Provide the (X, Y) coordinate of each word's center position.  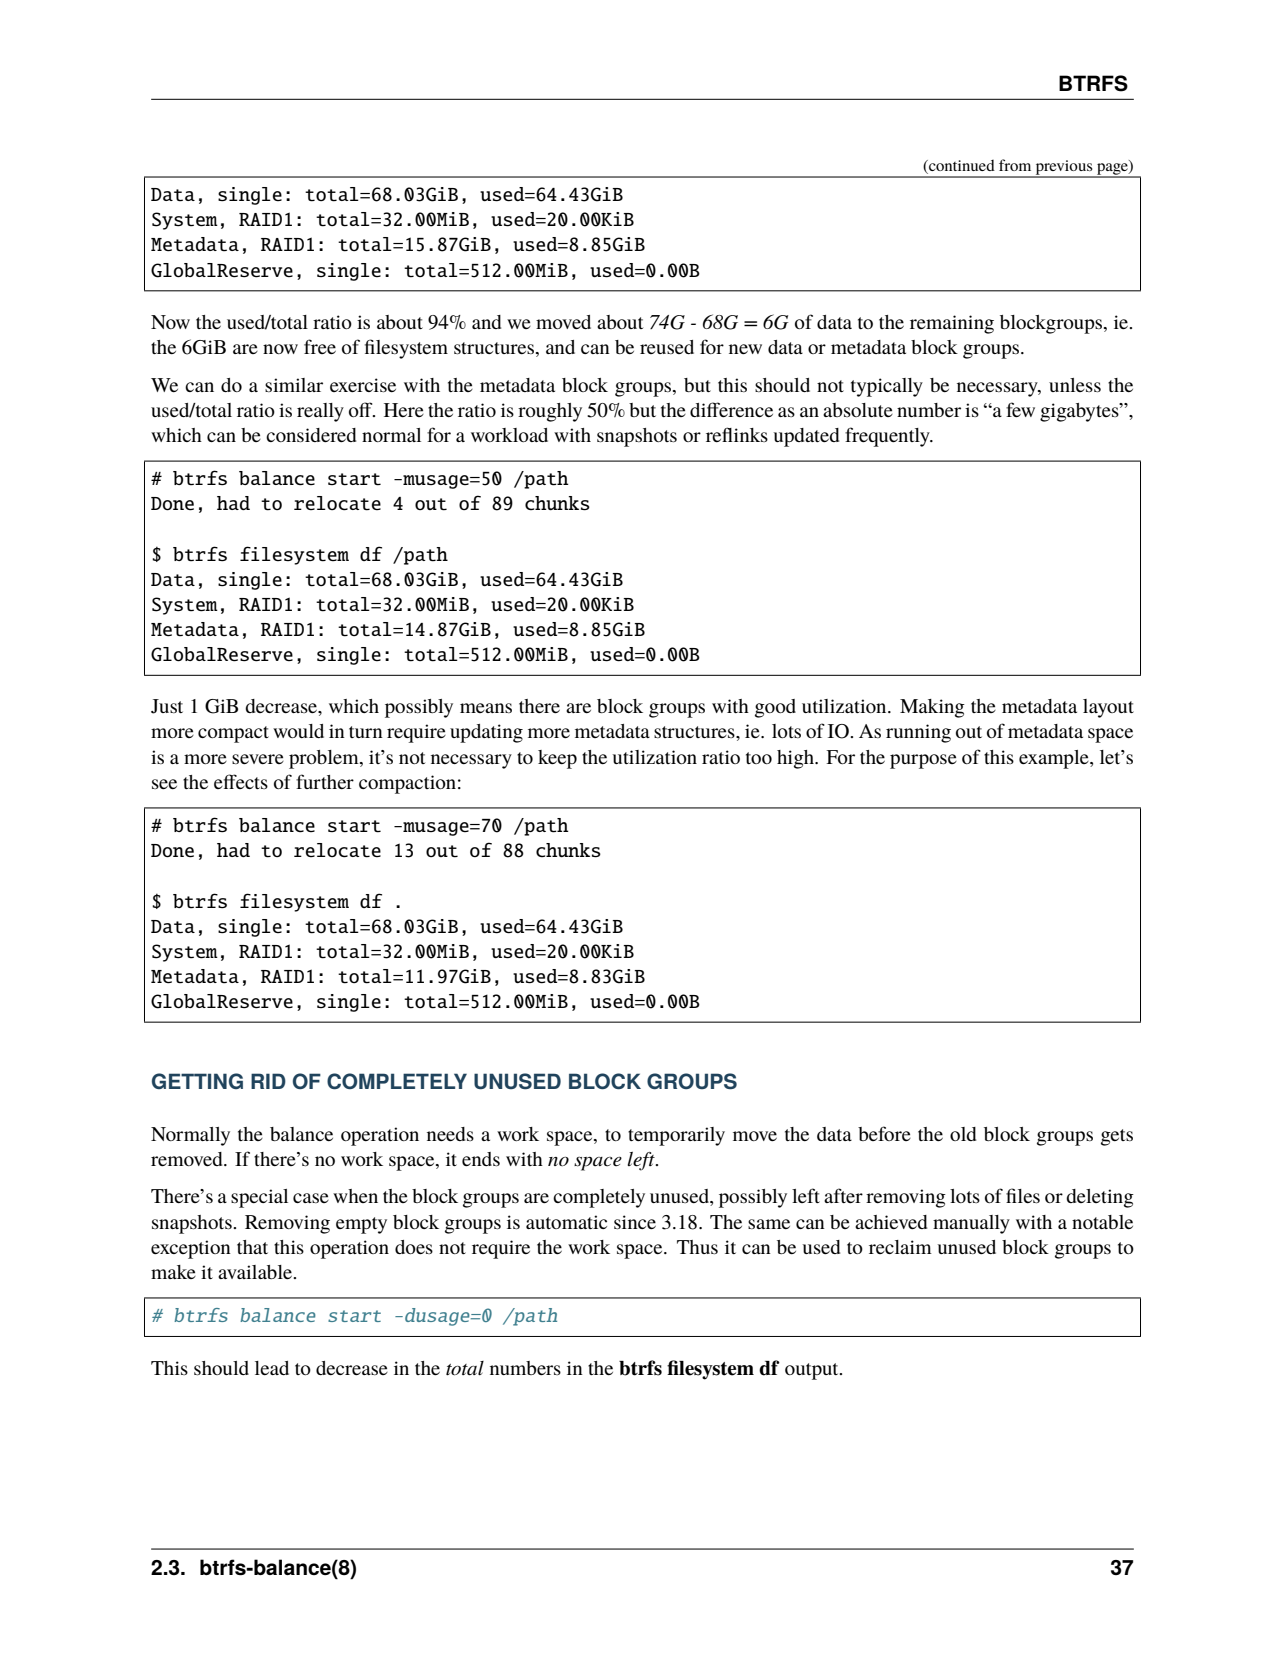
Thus (697, 1247)
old (963, 1134)
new (745, 349)
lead (272, 1368)
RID (268, 1081)
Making (932, 708)
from (1015, 165)
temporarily (676, 1136)
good (775, 708)
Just (167, 706)
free (320, 346)
